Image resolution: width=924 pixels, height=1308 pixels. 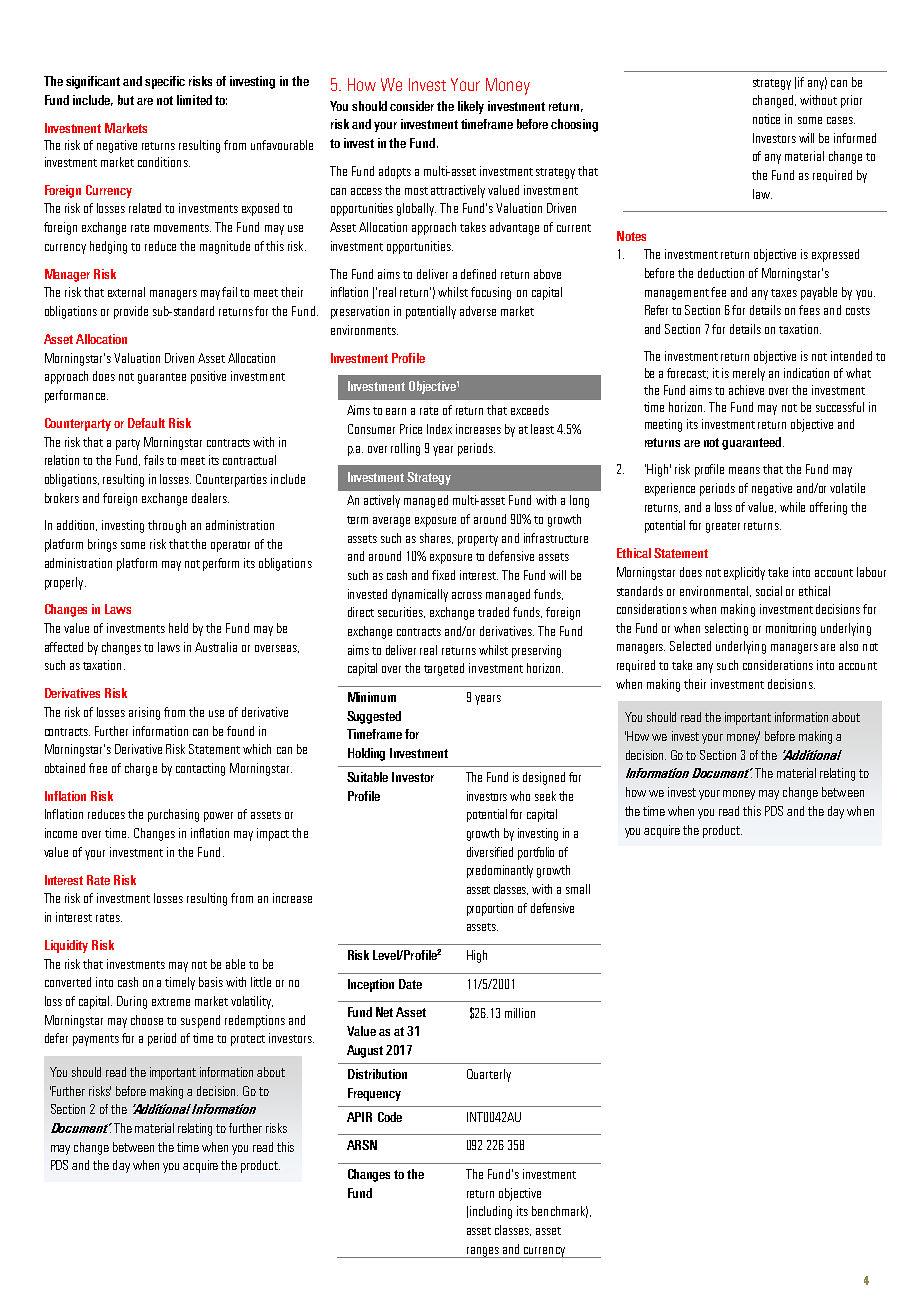 I want to click on Default, so click(x=146, y=423).
